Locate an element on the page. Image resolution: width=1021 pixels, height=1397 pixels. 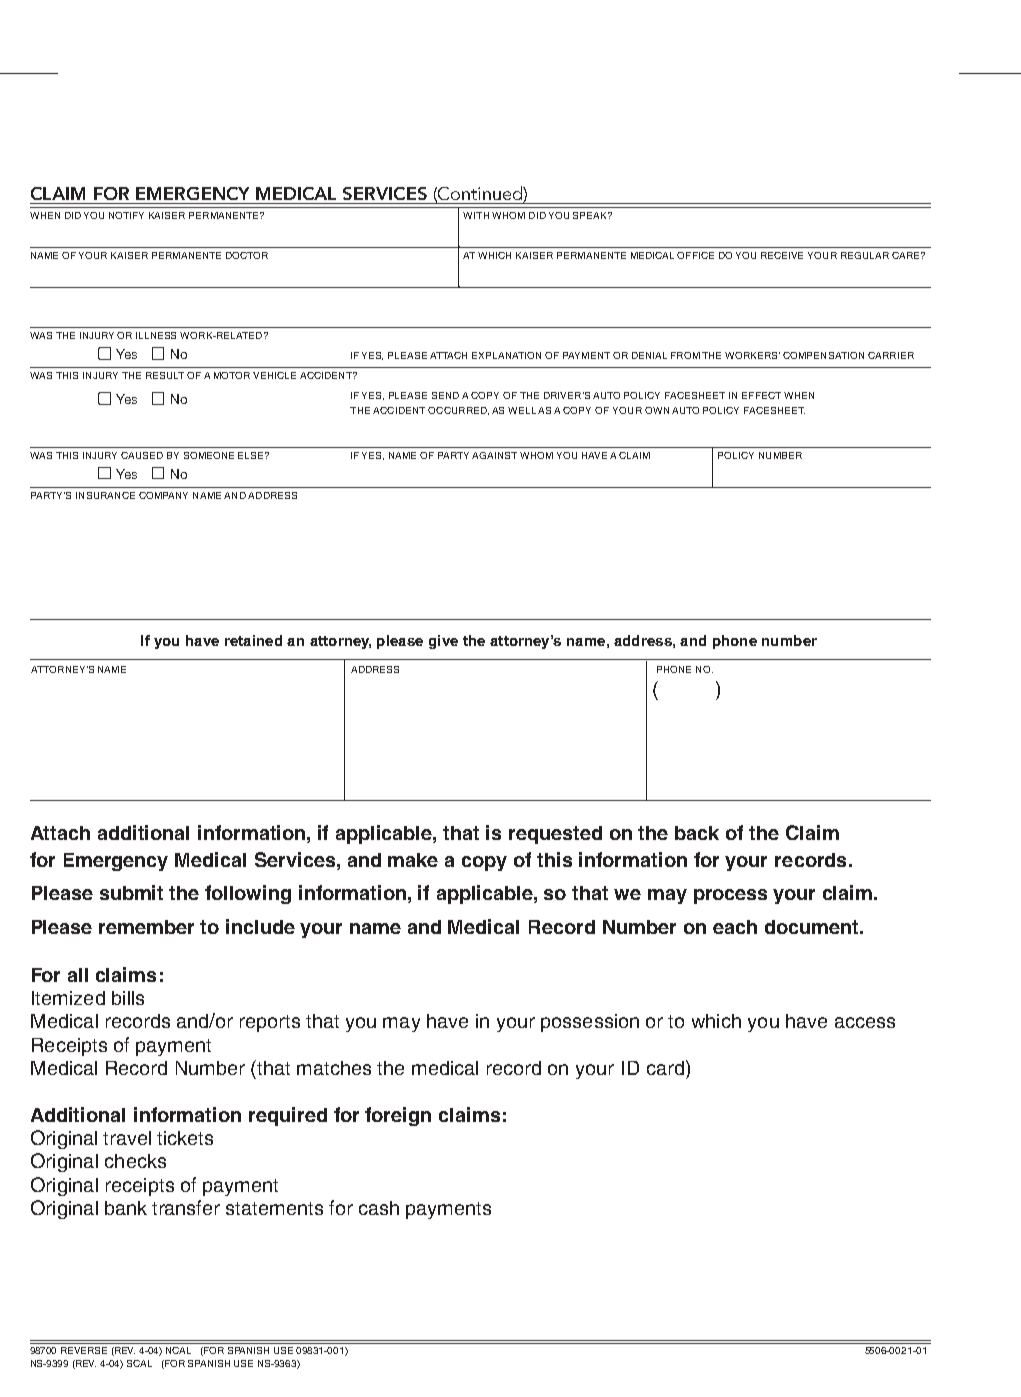
NOTIFY is located at coordinates (126, 215).
